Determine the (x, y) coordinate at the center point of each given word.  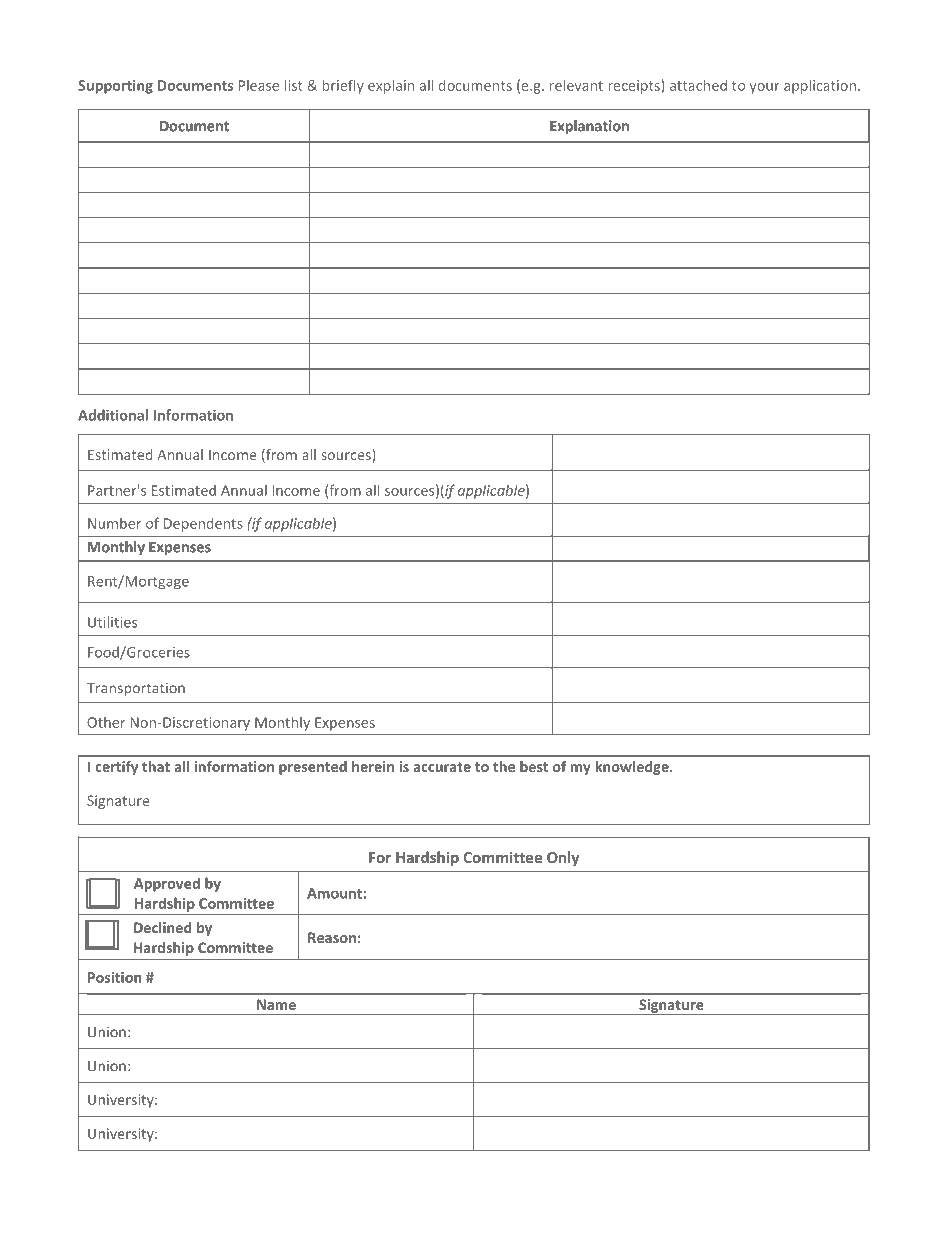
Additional (113, 415)
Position (115, 977)
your (764, 88)
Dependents (203, 524)
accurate (442, 767)
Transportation (136, 689)
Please (259, 85)
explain (391, 86)
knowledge (633, 768)
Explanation (589, 127)
